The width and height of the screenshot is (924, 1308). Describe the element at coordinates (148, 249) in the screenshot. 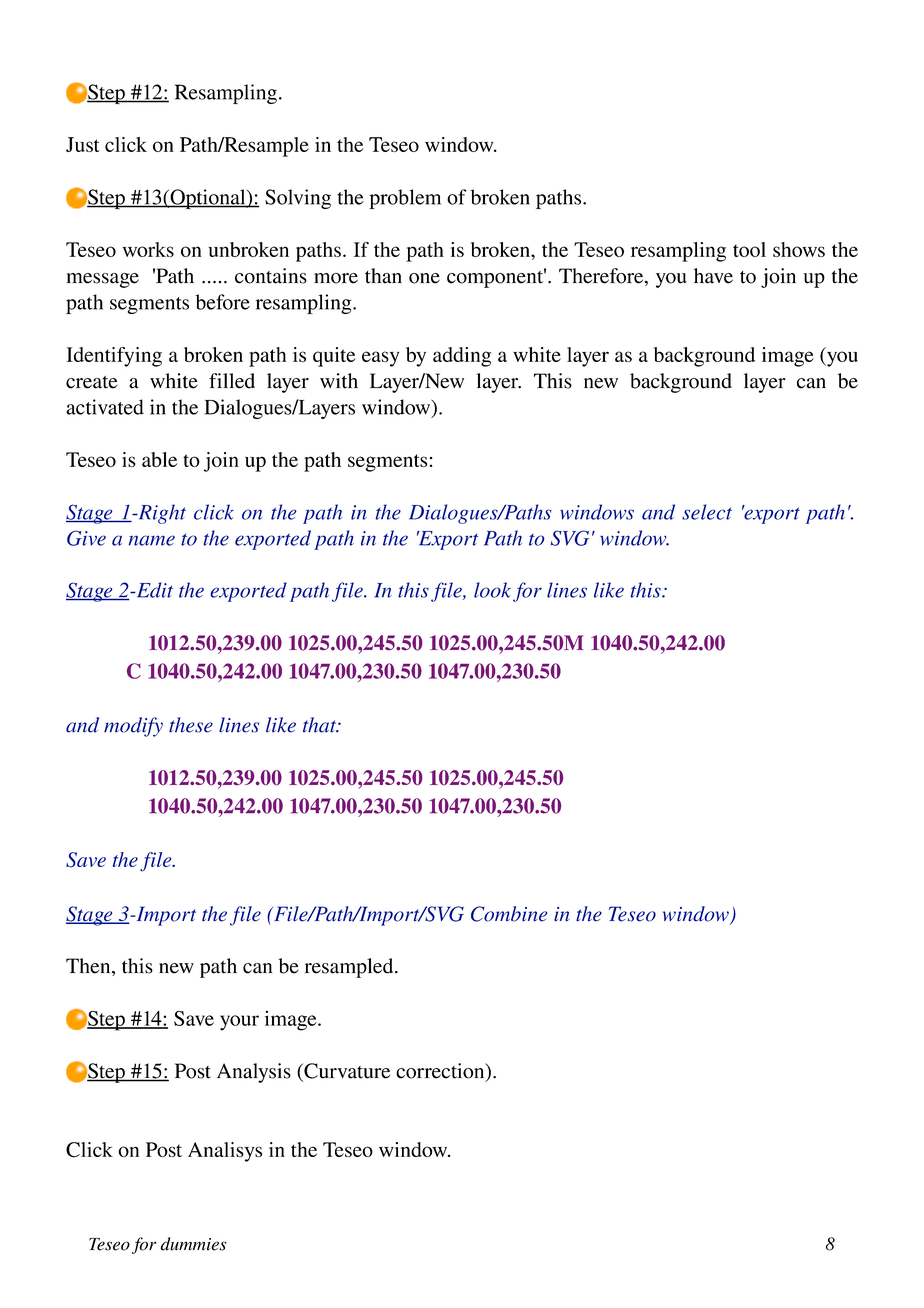

I see `works` at that location.
